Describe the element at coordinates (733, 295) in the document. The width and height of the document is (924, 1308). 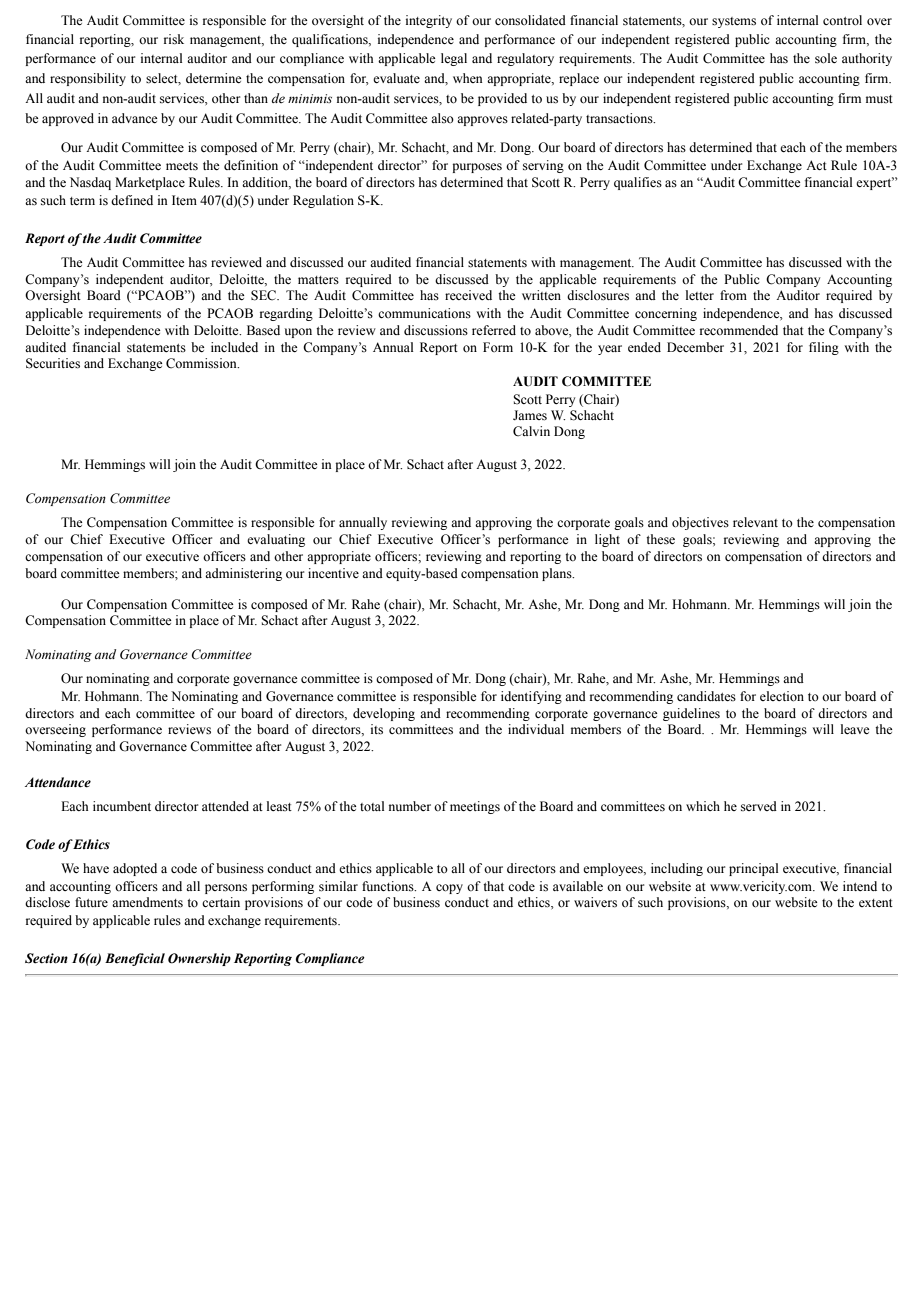
I see `from` at that location.
